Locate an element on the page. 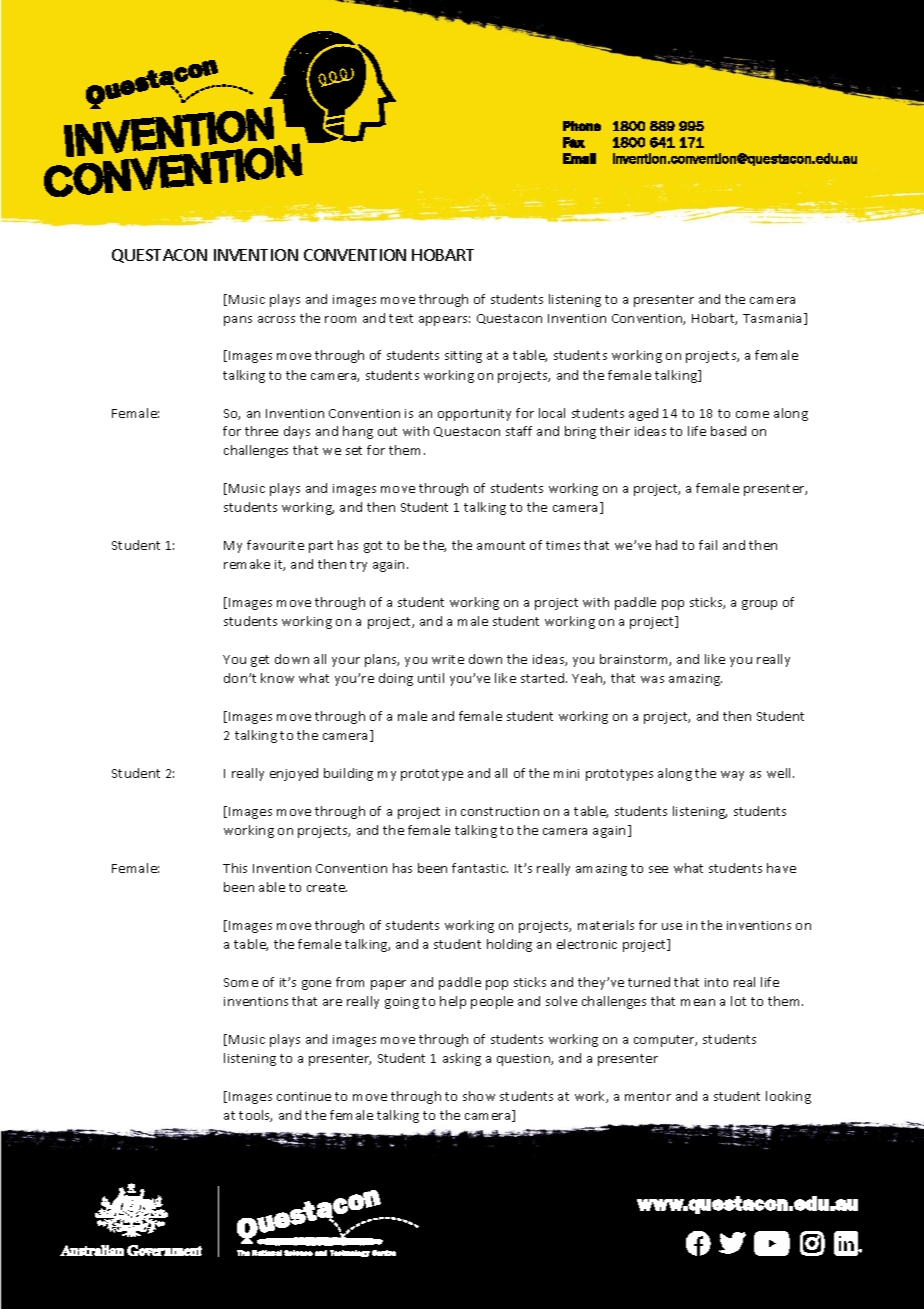  way is located at coordinates (732, 776).
